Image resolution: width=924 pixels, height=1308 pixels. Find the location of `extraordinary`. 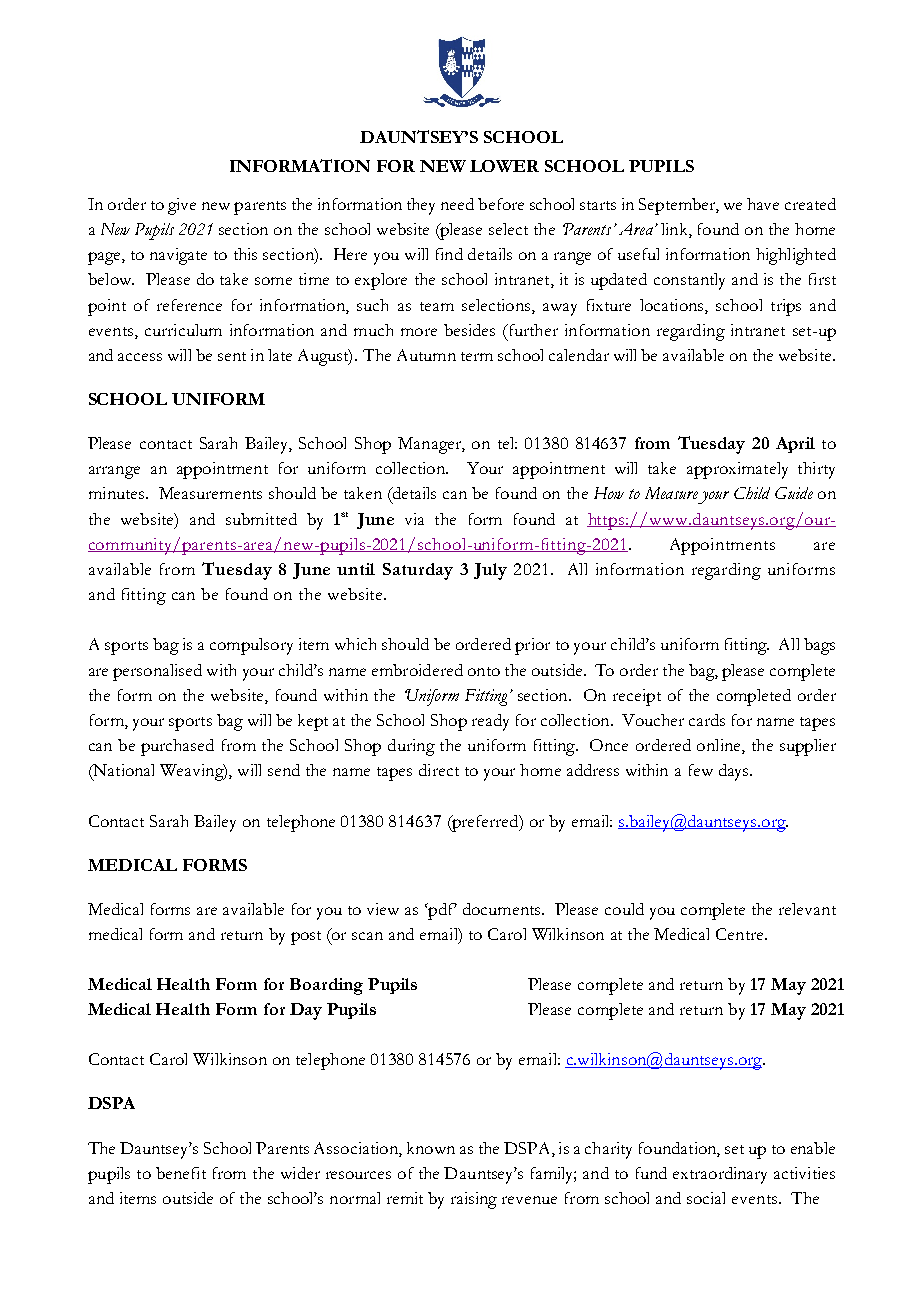

extraordinary is located at coordinates (720, 1175).
